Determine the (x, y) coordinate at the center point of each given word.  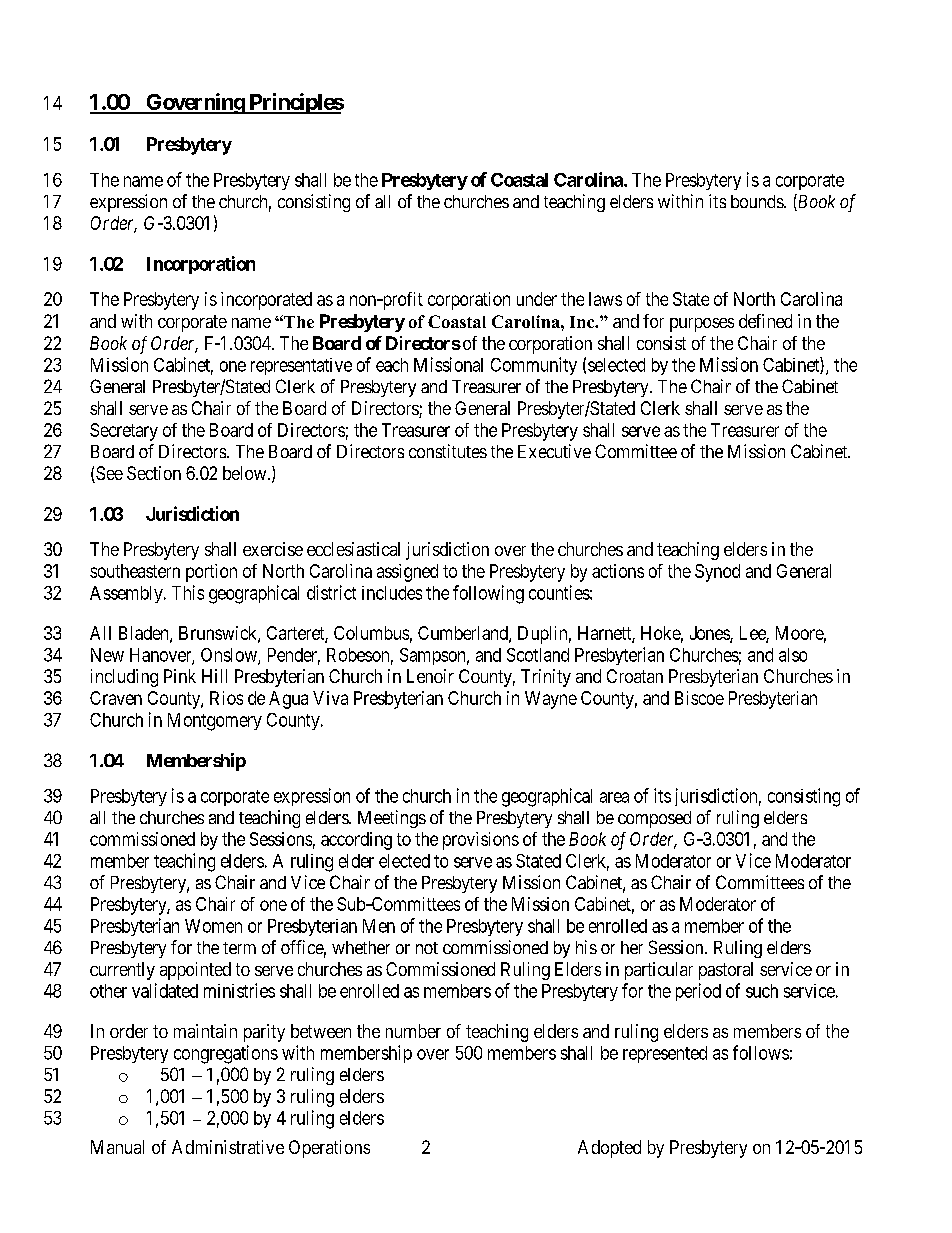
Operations (329, 1149)
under (537, 299)
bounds (758, 201)
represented (665, 1054)
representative (301, 366)
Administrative (228, 1147)
